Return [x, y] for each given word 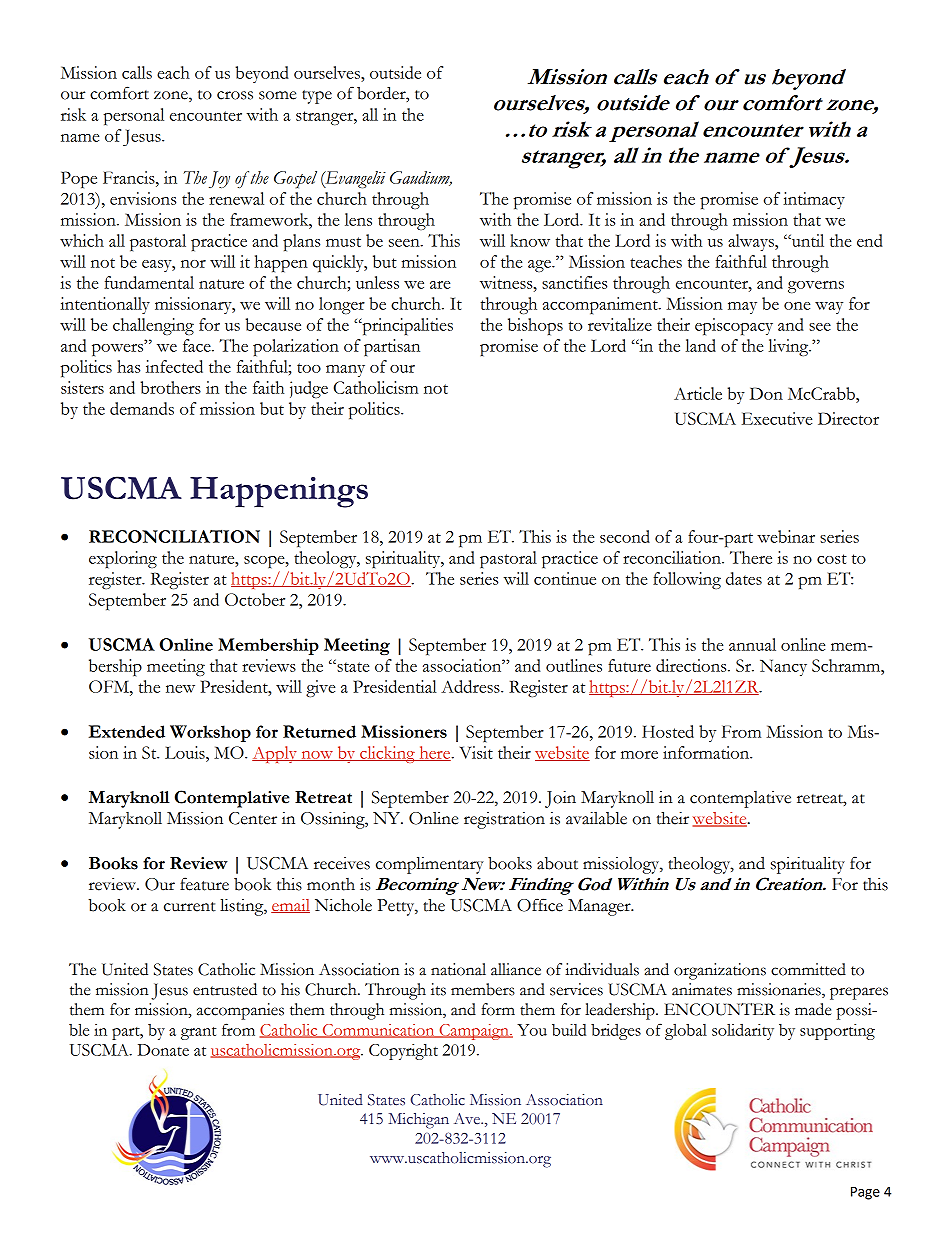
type [317, 97]
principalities [406, 326]
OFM [110, 686]
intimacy [814, 200]
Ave [468, 1119]
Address [471, 686]
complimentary [430, 865]
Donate [163, 1050]
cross [235, 95]
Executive [777, 418]
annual [752, 644]
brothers [170, 387]
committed [808, 969]
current [190, 907]
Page [865, 1193]
